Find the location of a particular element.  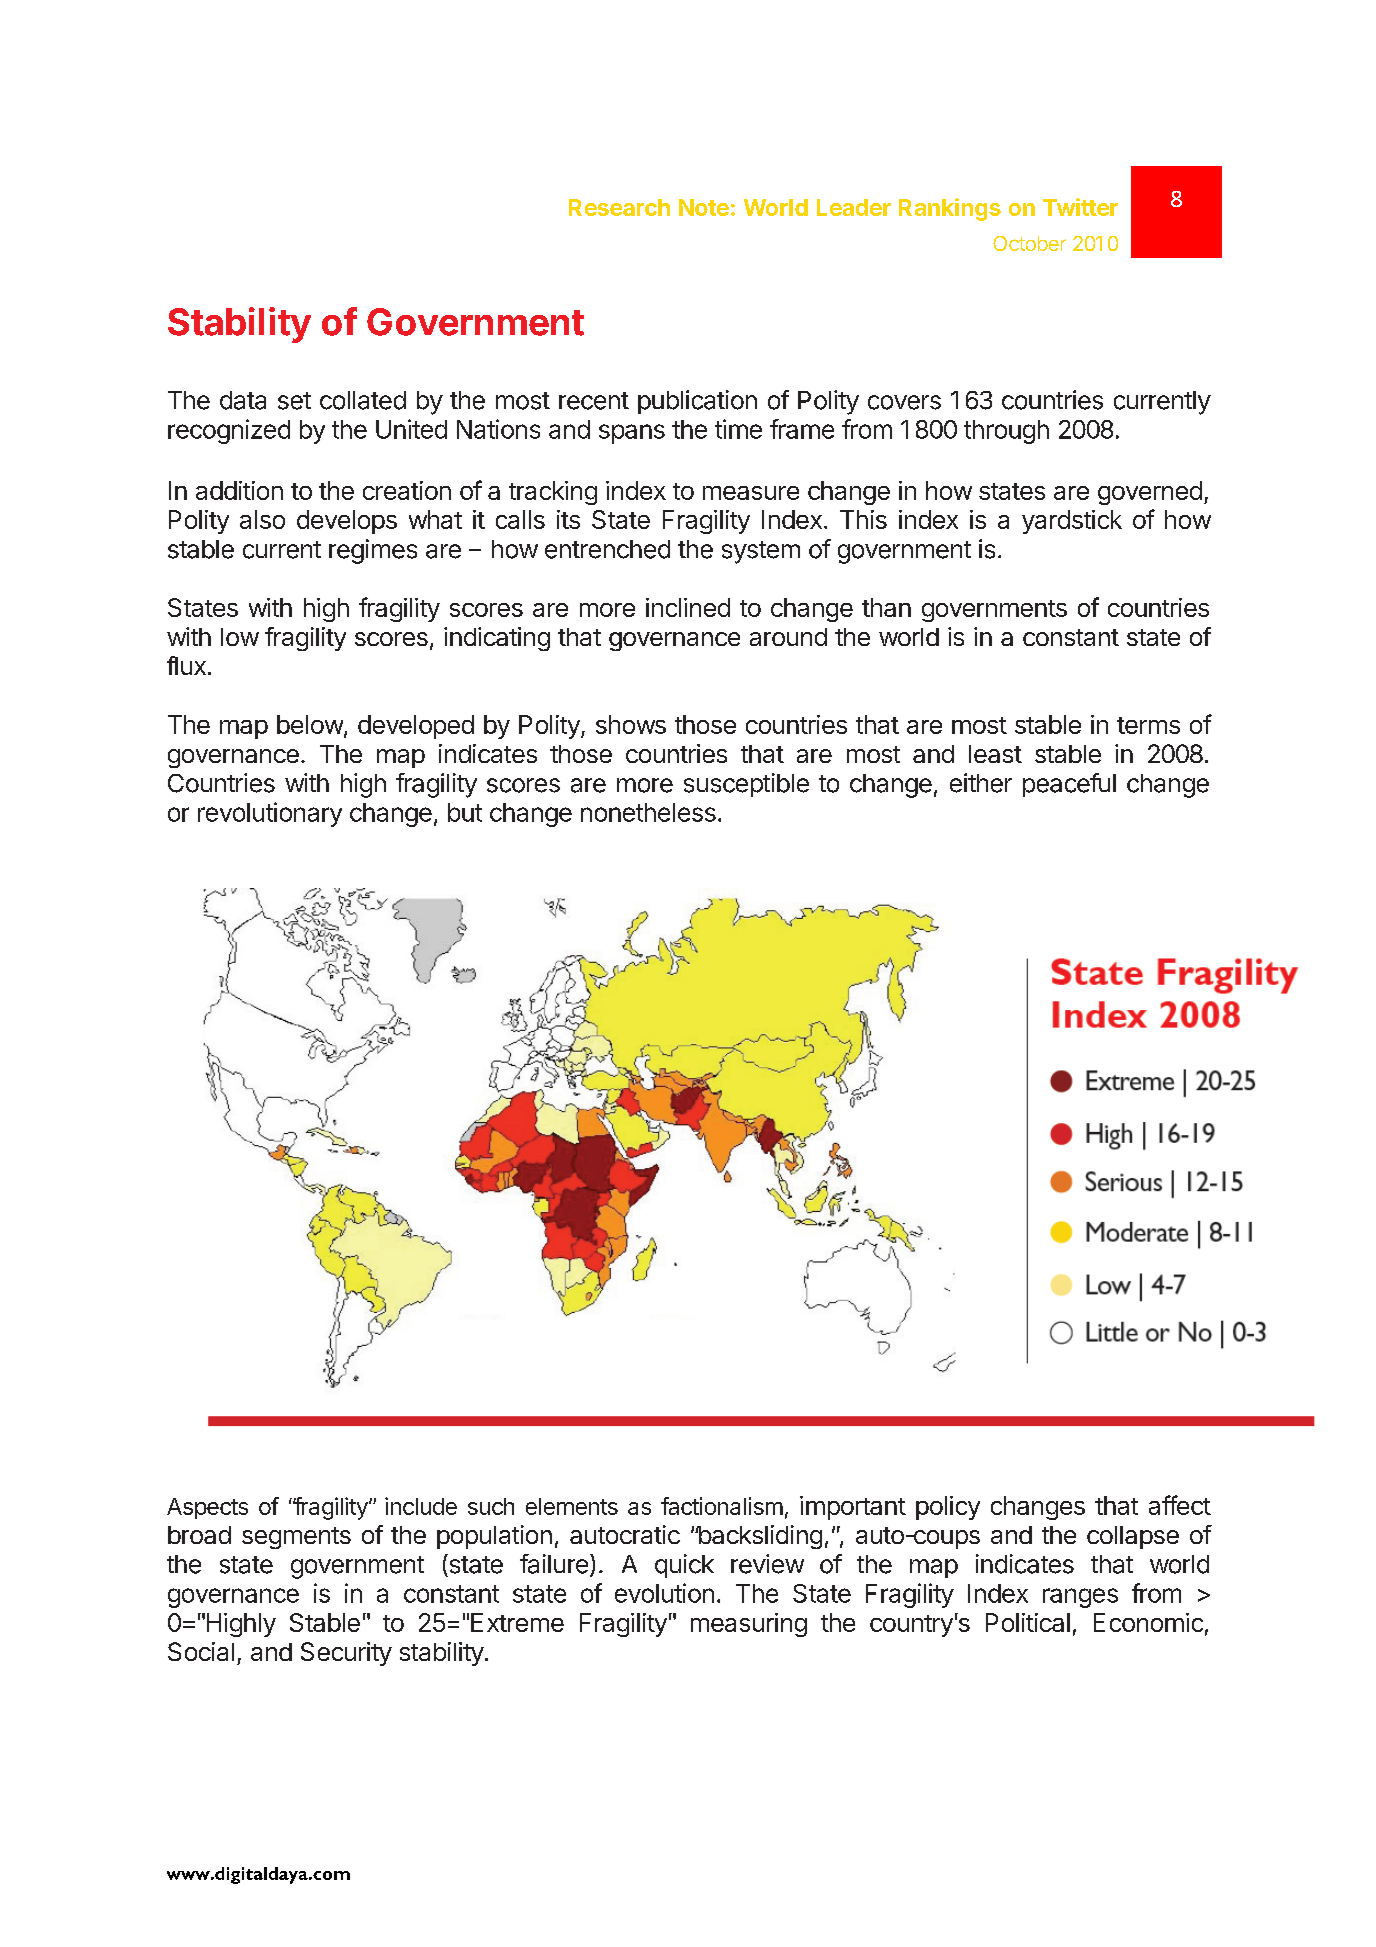

but is located at coordinates (465, 812).
